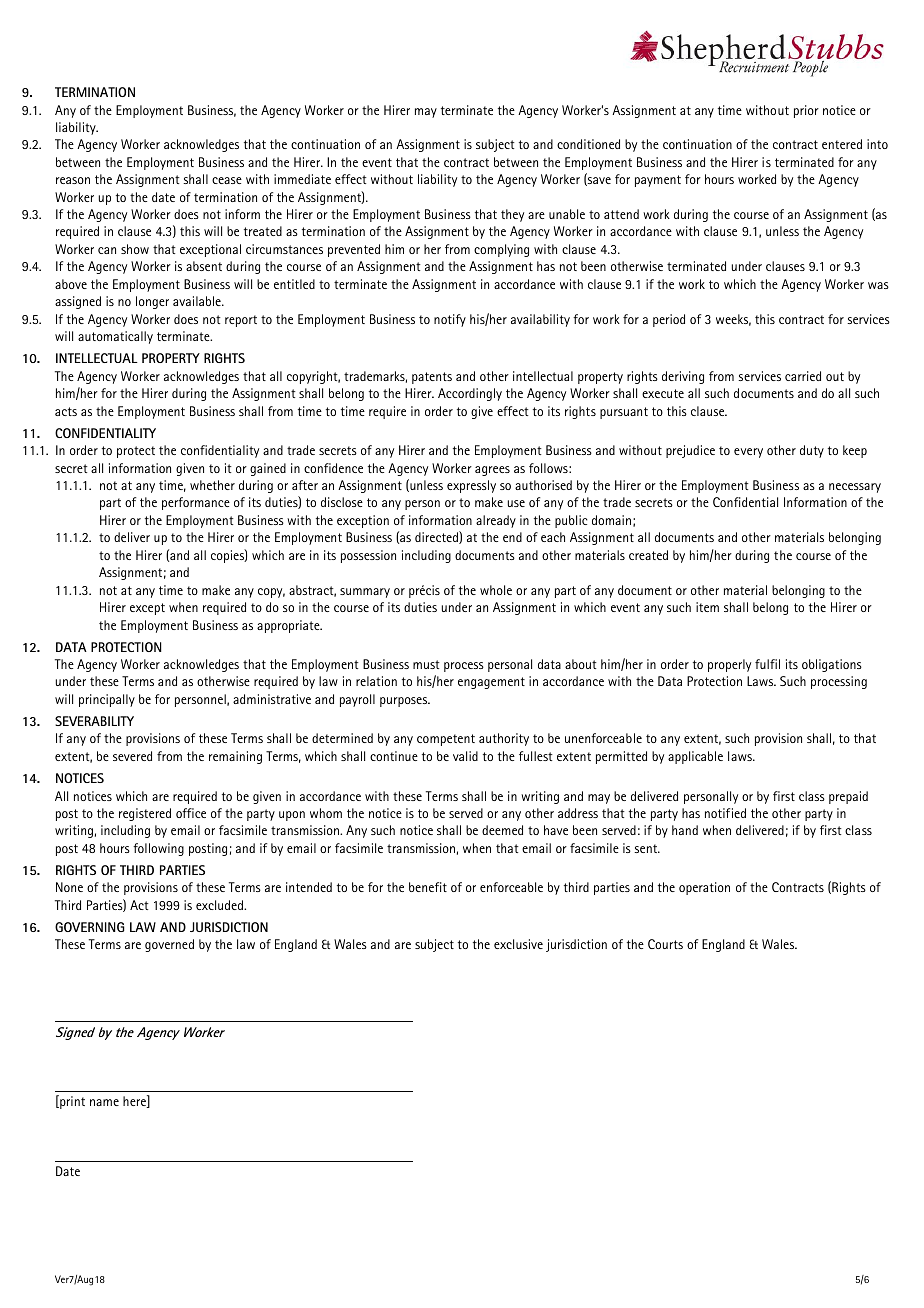  What do you see at coordinates (588, 144) in the screenshot?
I see `conditioned` at bounding box center [588, 144].
